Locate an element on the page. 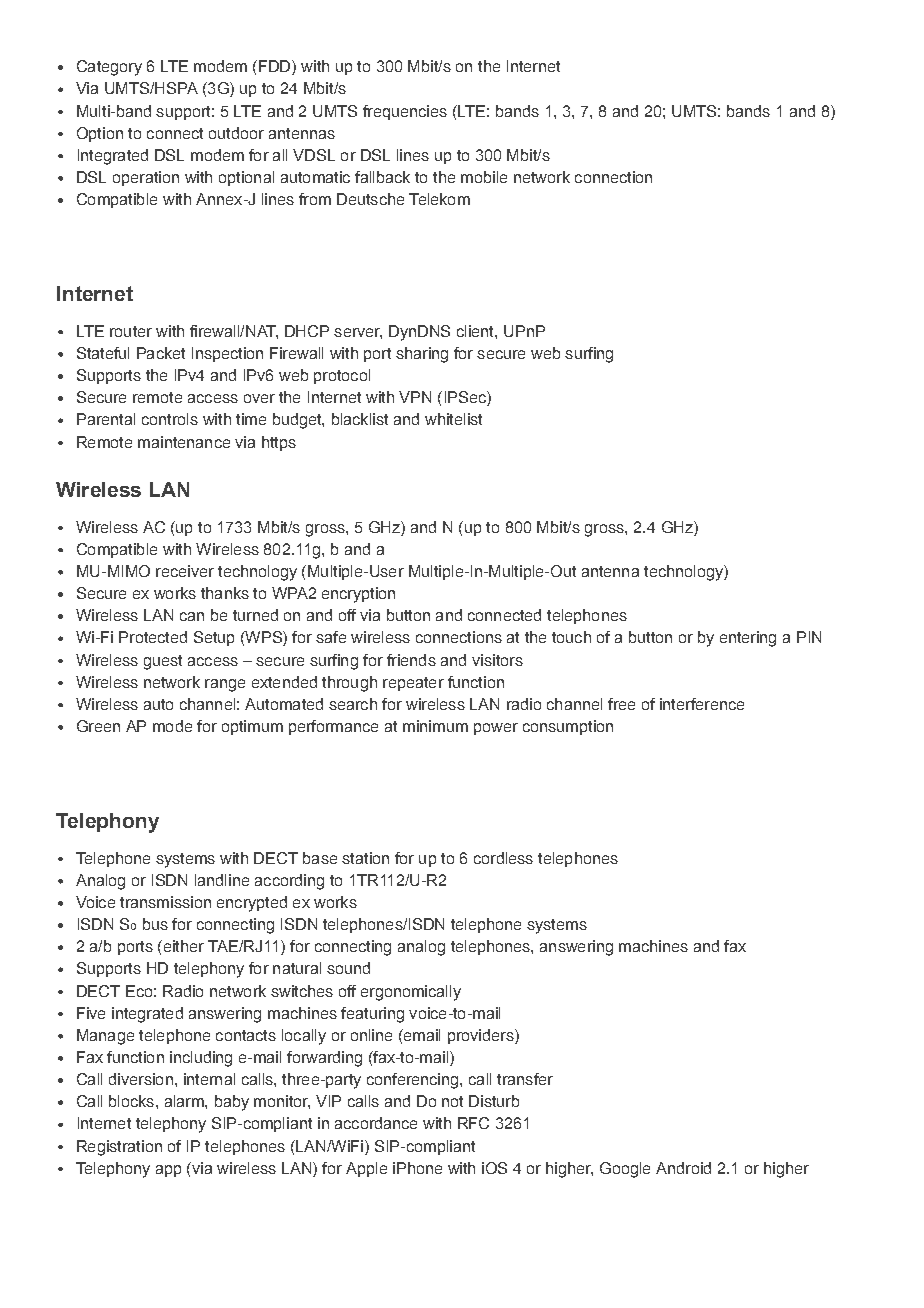 This document has width=924, height=1308. outdoor is located at coordinates (236, 133).
